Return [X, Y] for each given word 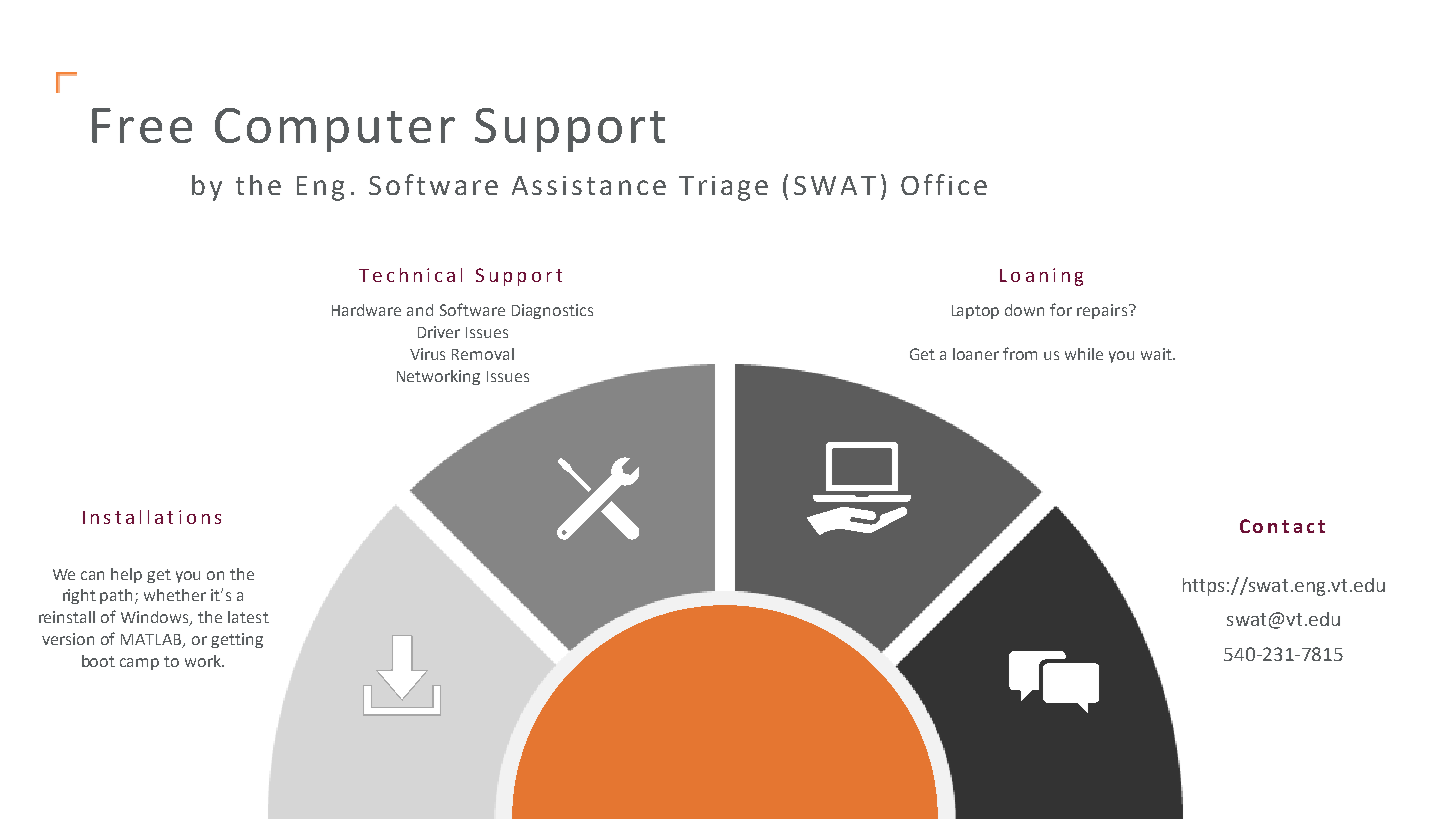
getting [237, 640]
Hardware [366, 310]
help [126, 575]
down [1024, 310]
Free [142, 125]
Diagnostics [552, 311]
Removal [483, 354]
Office [944, 184]
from [1020, 353]
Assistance [589, 185]
